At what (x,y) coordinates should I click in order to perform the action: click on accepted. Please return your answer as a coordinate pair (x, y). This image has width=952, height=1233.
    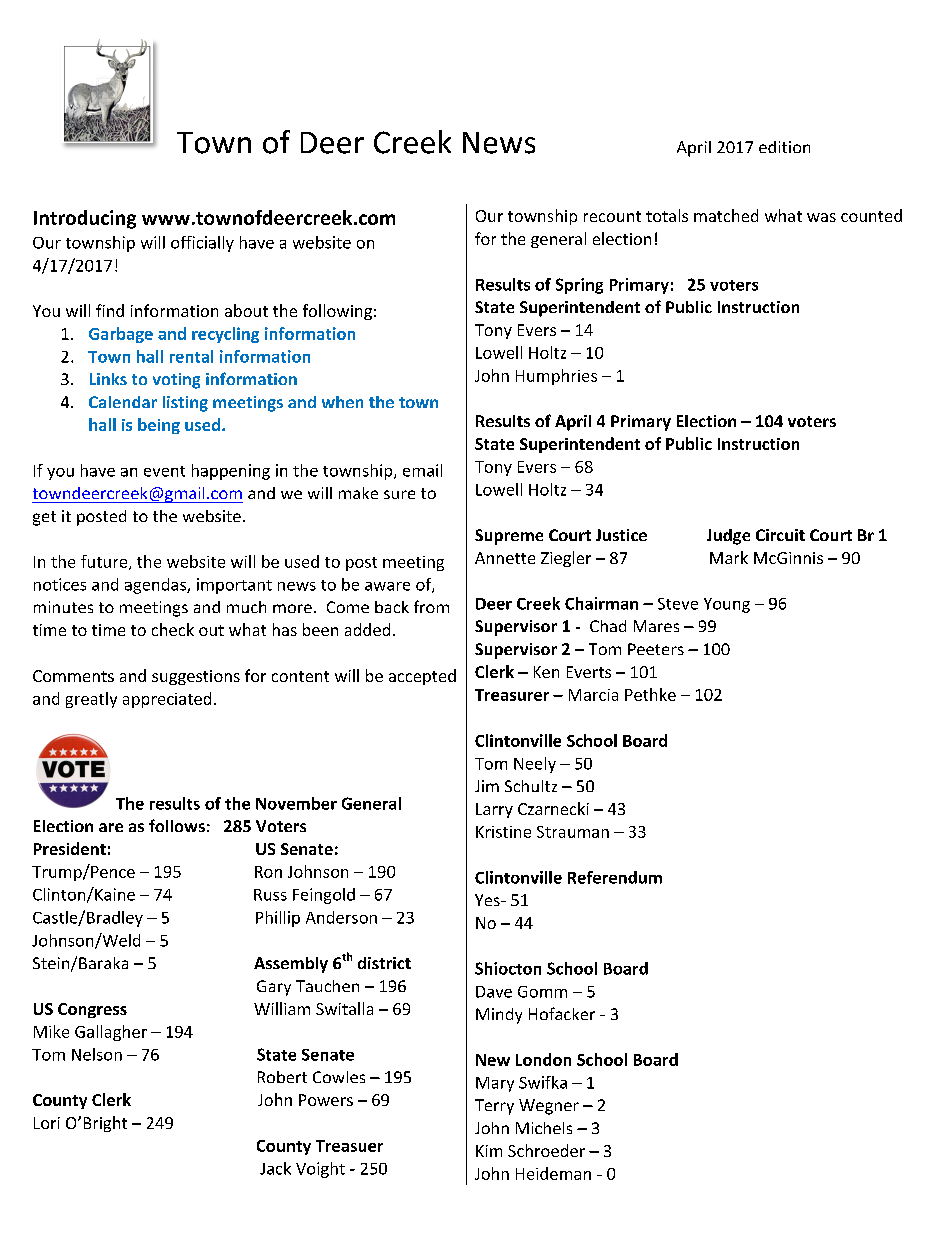
    Looking at the image, I should click on (422, 677).
